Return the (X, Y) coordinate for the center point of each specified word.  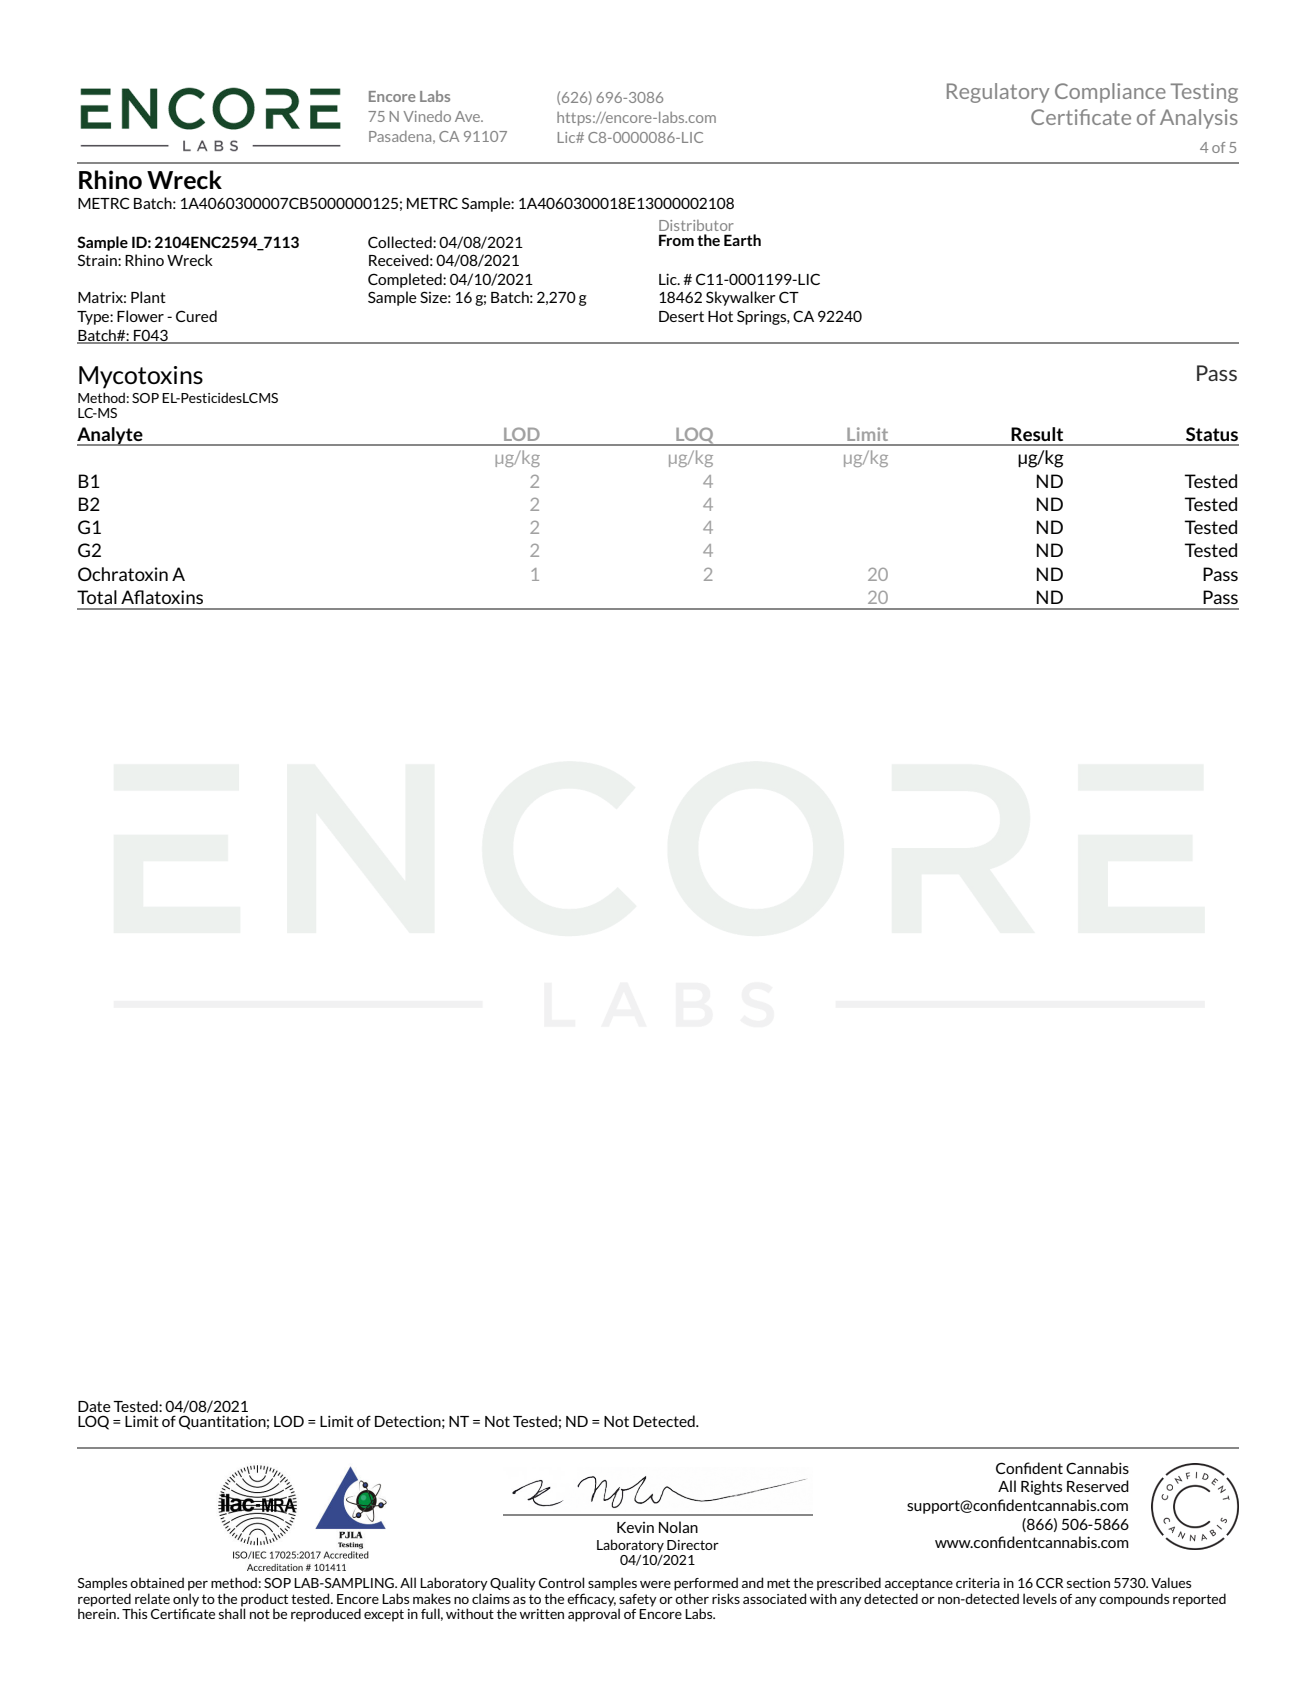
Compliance (1110, 93)
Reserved (1098, 1486)
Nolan (678, 1527)
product (264, 1601)
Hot (720, 316)
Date (94, 1406)
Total (97, 597)
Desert (681, 316)
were (655, 1584)
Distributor (696, 225)
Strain (98, 260)
